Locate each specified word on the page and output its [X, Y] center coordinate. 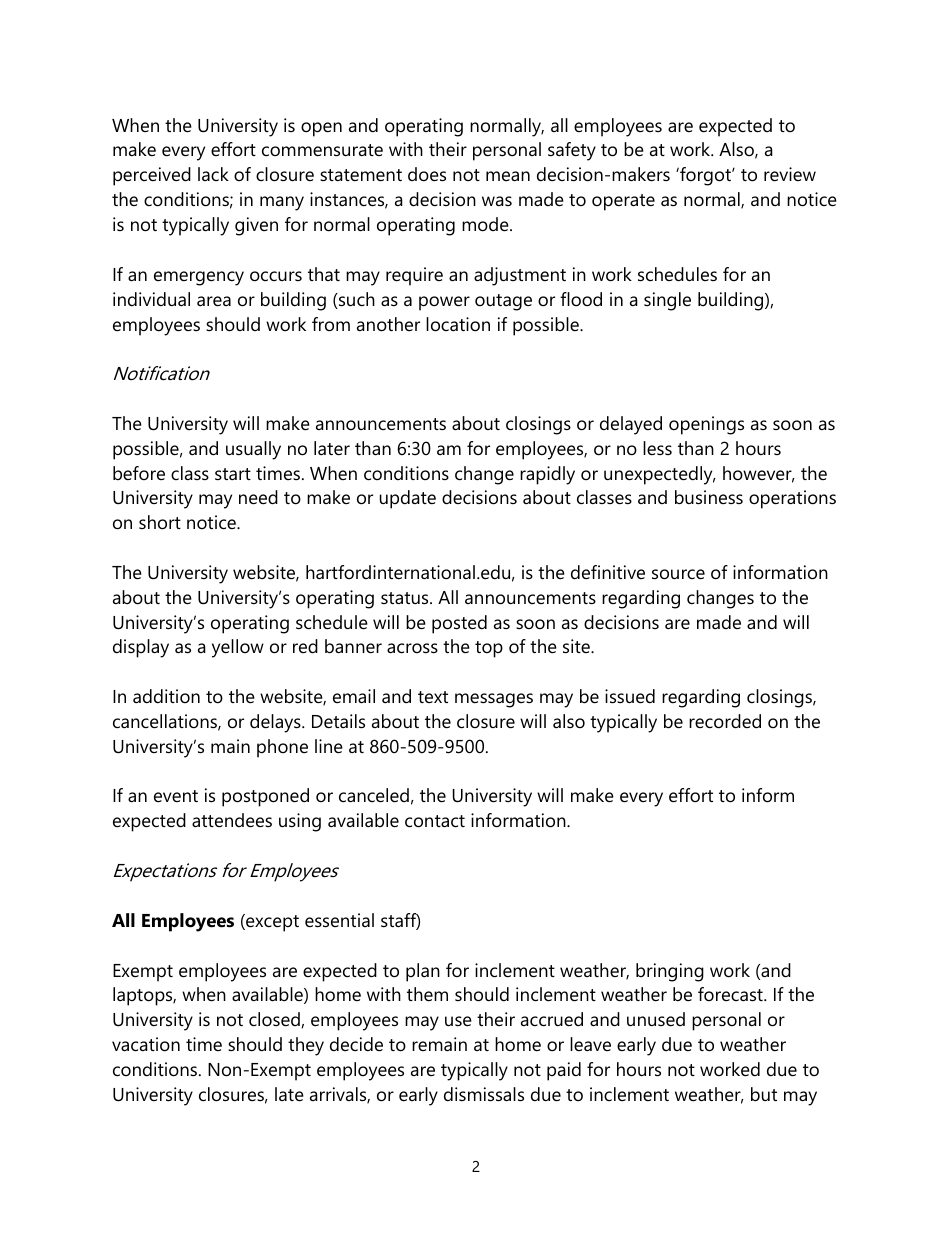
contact [435, 821]
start [233, 474]
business [709, 497]
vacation [146, 1044]
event [176, 796]
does [427, 174]
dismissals [484, 1094]
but [764, 1094]
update [408, 499]
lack [213, 174]
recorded [725, 721]
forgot [705, 176]
